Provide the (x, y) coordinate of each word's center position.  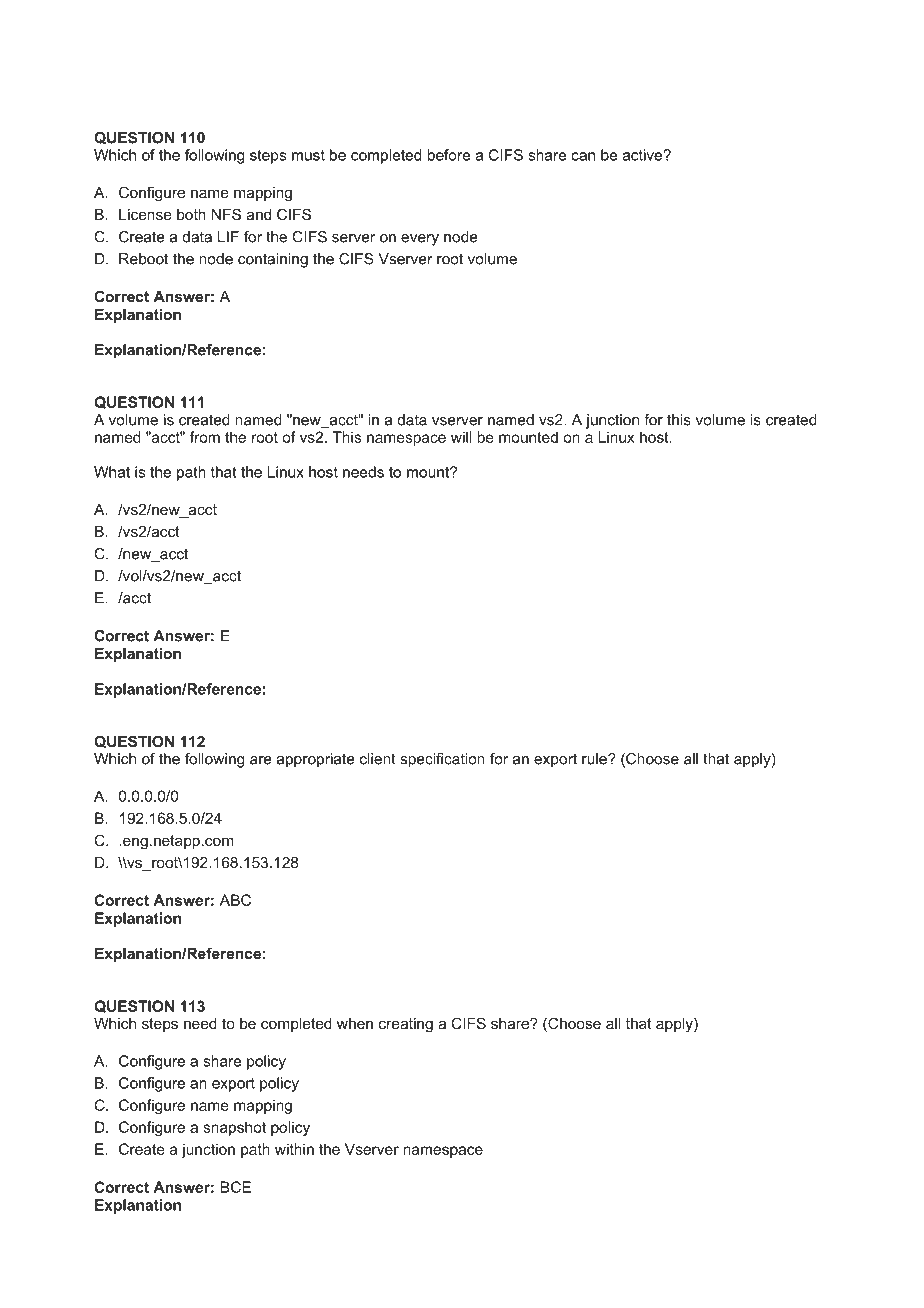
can (583, 156)
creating (406, 1025)
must (308, 155)
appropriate (316, 760)
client (378, 759)
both (191, 214)
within (294, 1149)
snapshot (234, 1128)
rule (595, 759)
